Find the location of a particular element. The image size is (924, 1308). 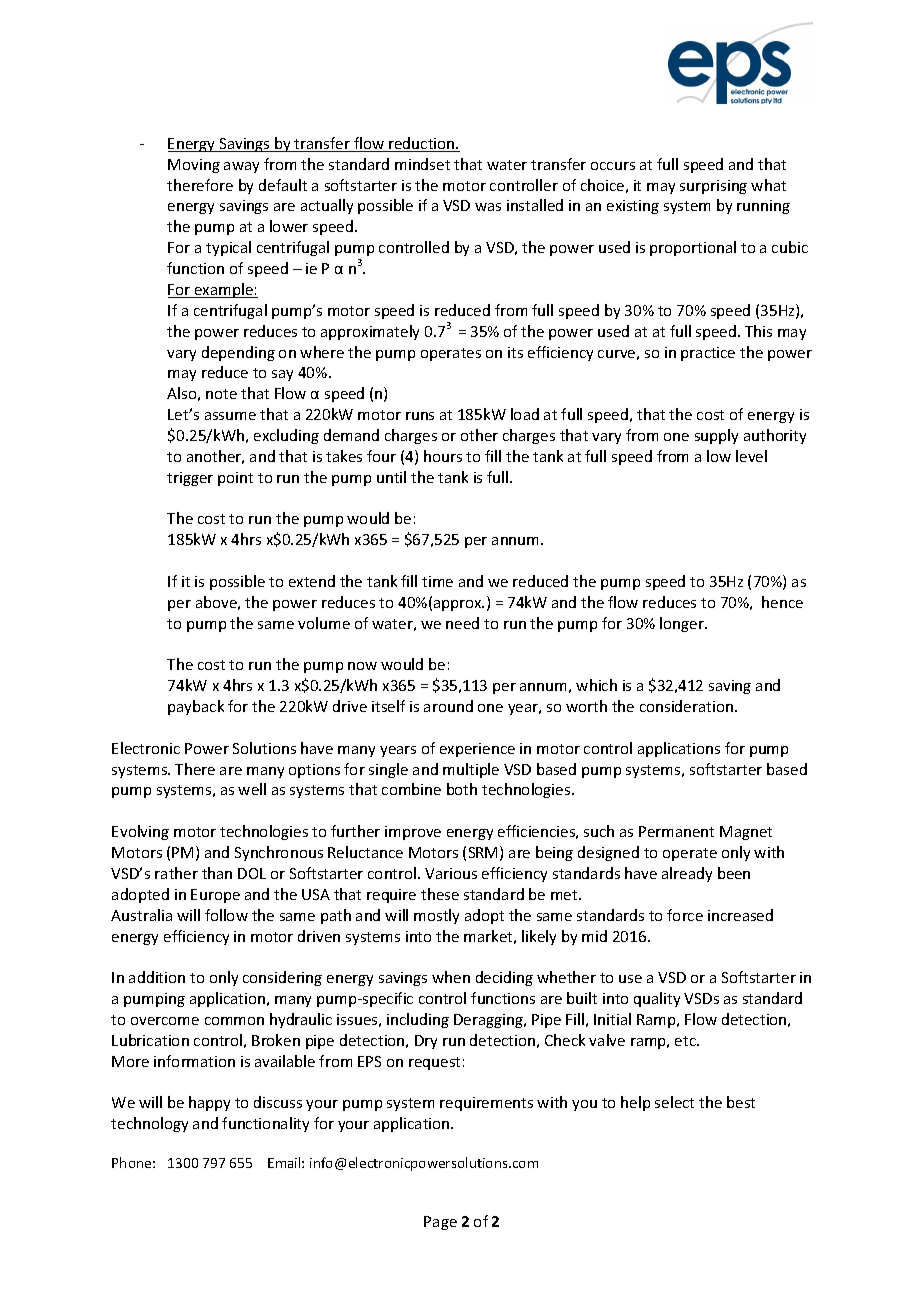

surprising is located at coordinates (713, 187).
